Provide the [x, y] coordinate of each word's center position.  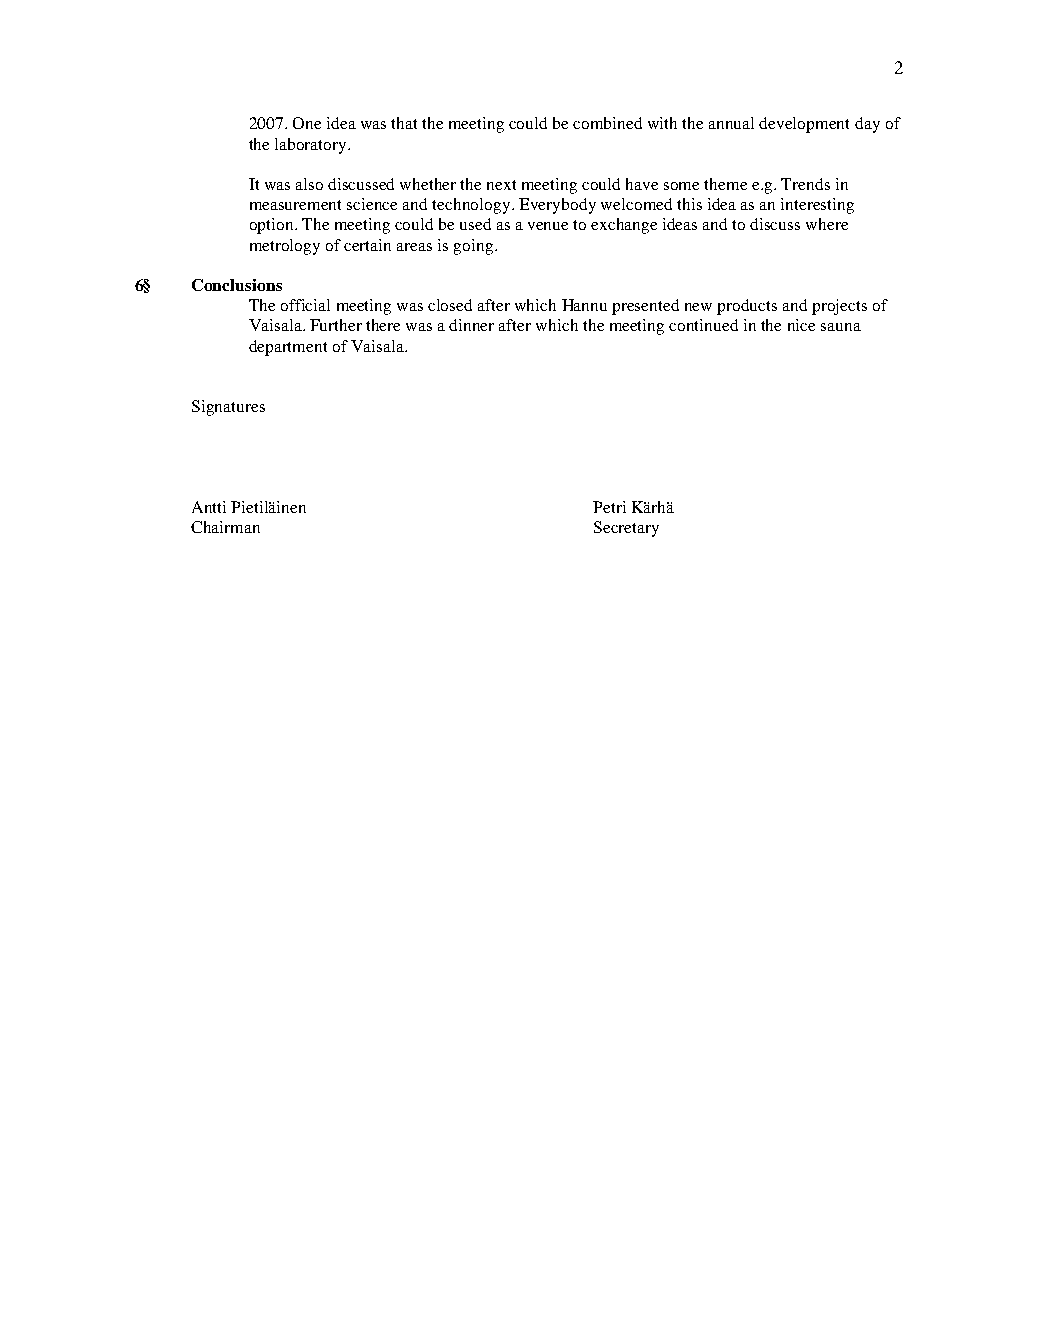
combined [607, 123]
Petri [609, 507]
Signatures [228, 408]
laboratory [312, 146]
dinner [471, 325]
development [804, 125]
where [827, 224]
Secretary [626, 529]
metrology [285, 247]
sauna [841, 327]
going [475, 247]
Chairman [225, 527]
